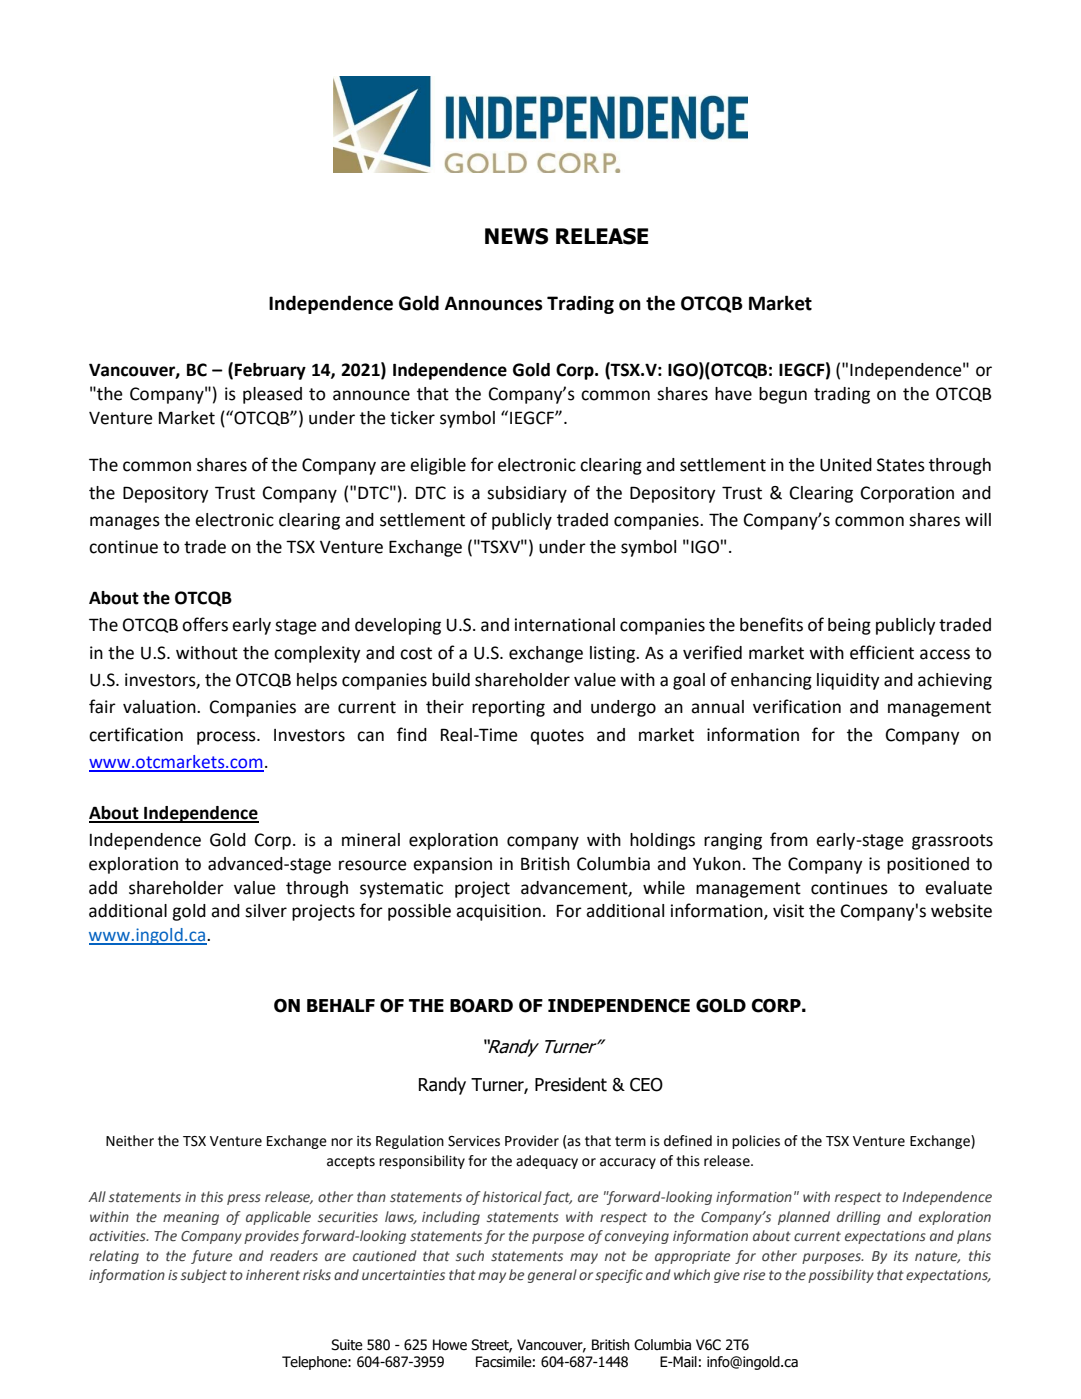  What do you see at coordinates (552, 1276) in the screenshot?
I see `general` at bounding box center [552, 1276].
